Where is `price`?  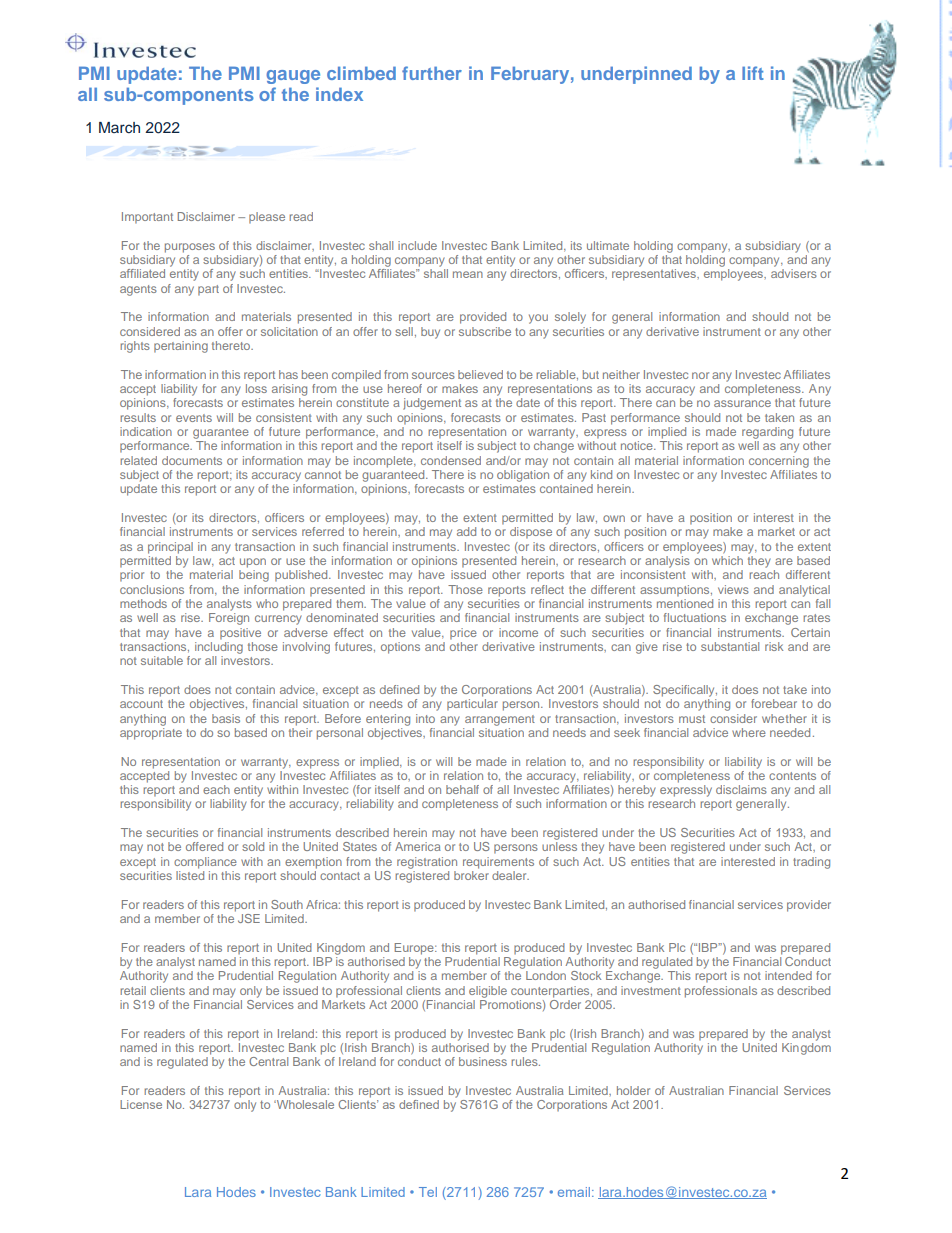
price is located at coordinates (463, 634).
